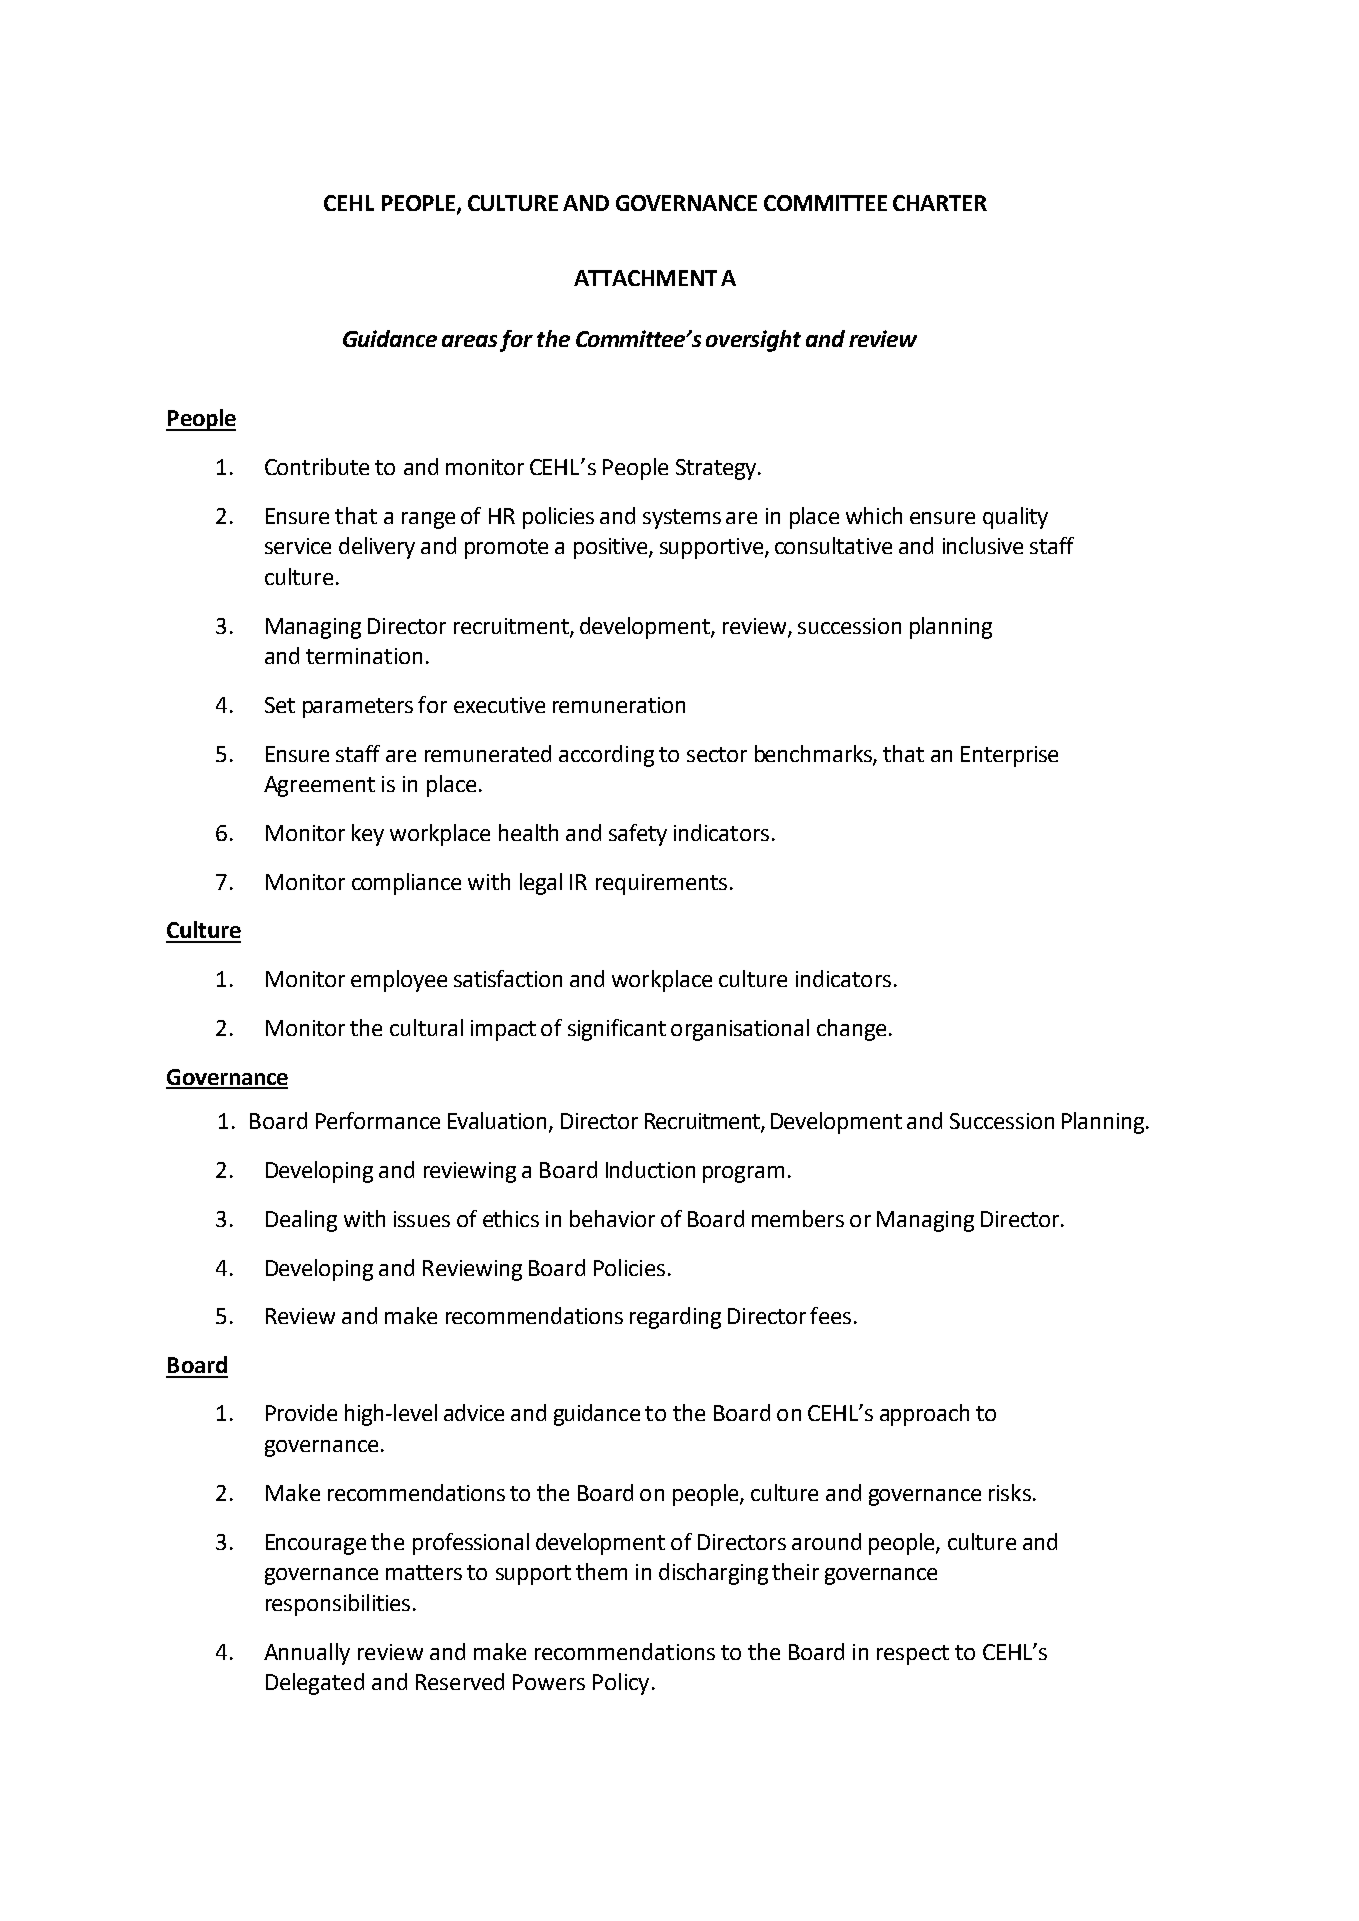  I want to click on remuneration, so click(619, 705).
